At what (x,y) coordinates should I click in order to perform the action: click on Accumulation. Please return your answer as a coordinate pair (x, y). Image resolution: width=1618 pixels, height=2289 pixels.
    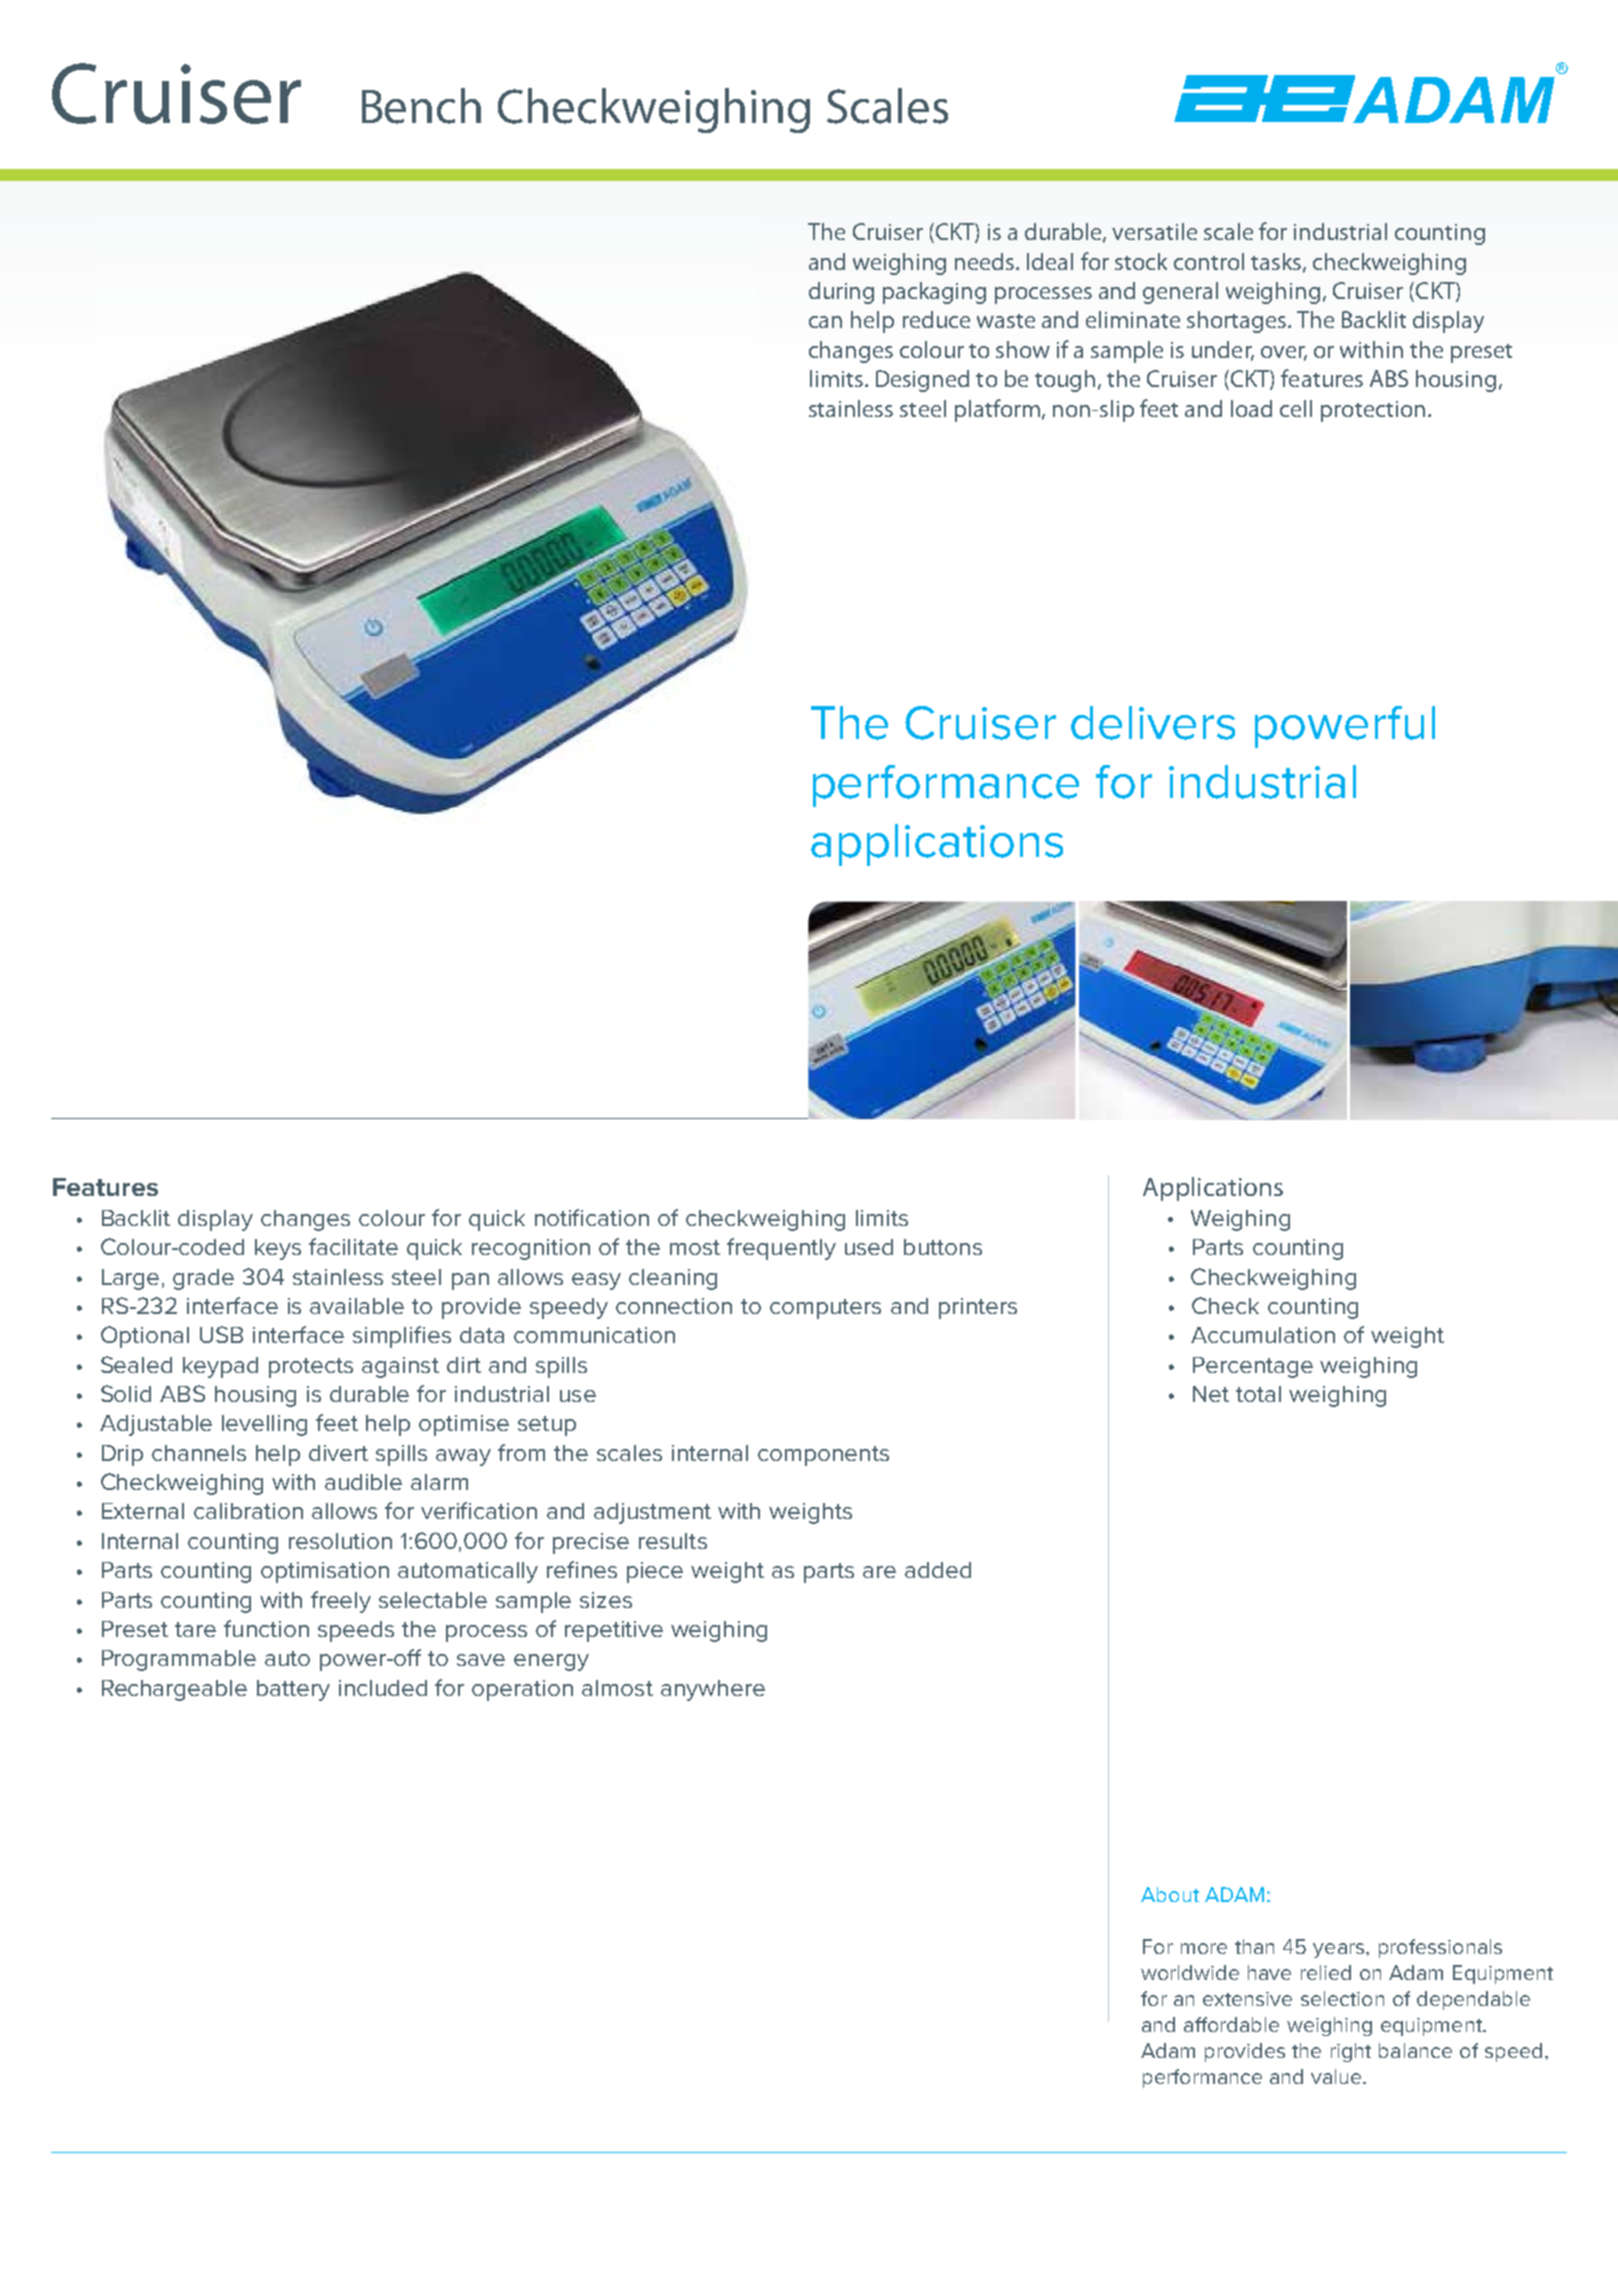
    Looking at the image, I should click on (1263, 1335).
